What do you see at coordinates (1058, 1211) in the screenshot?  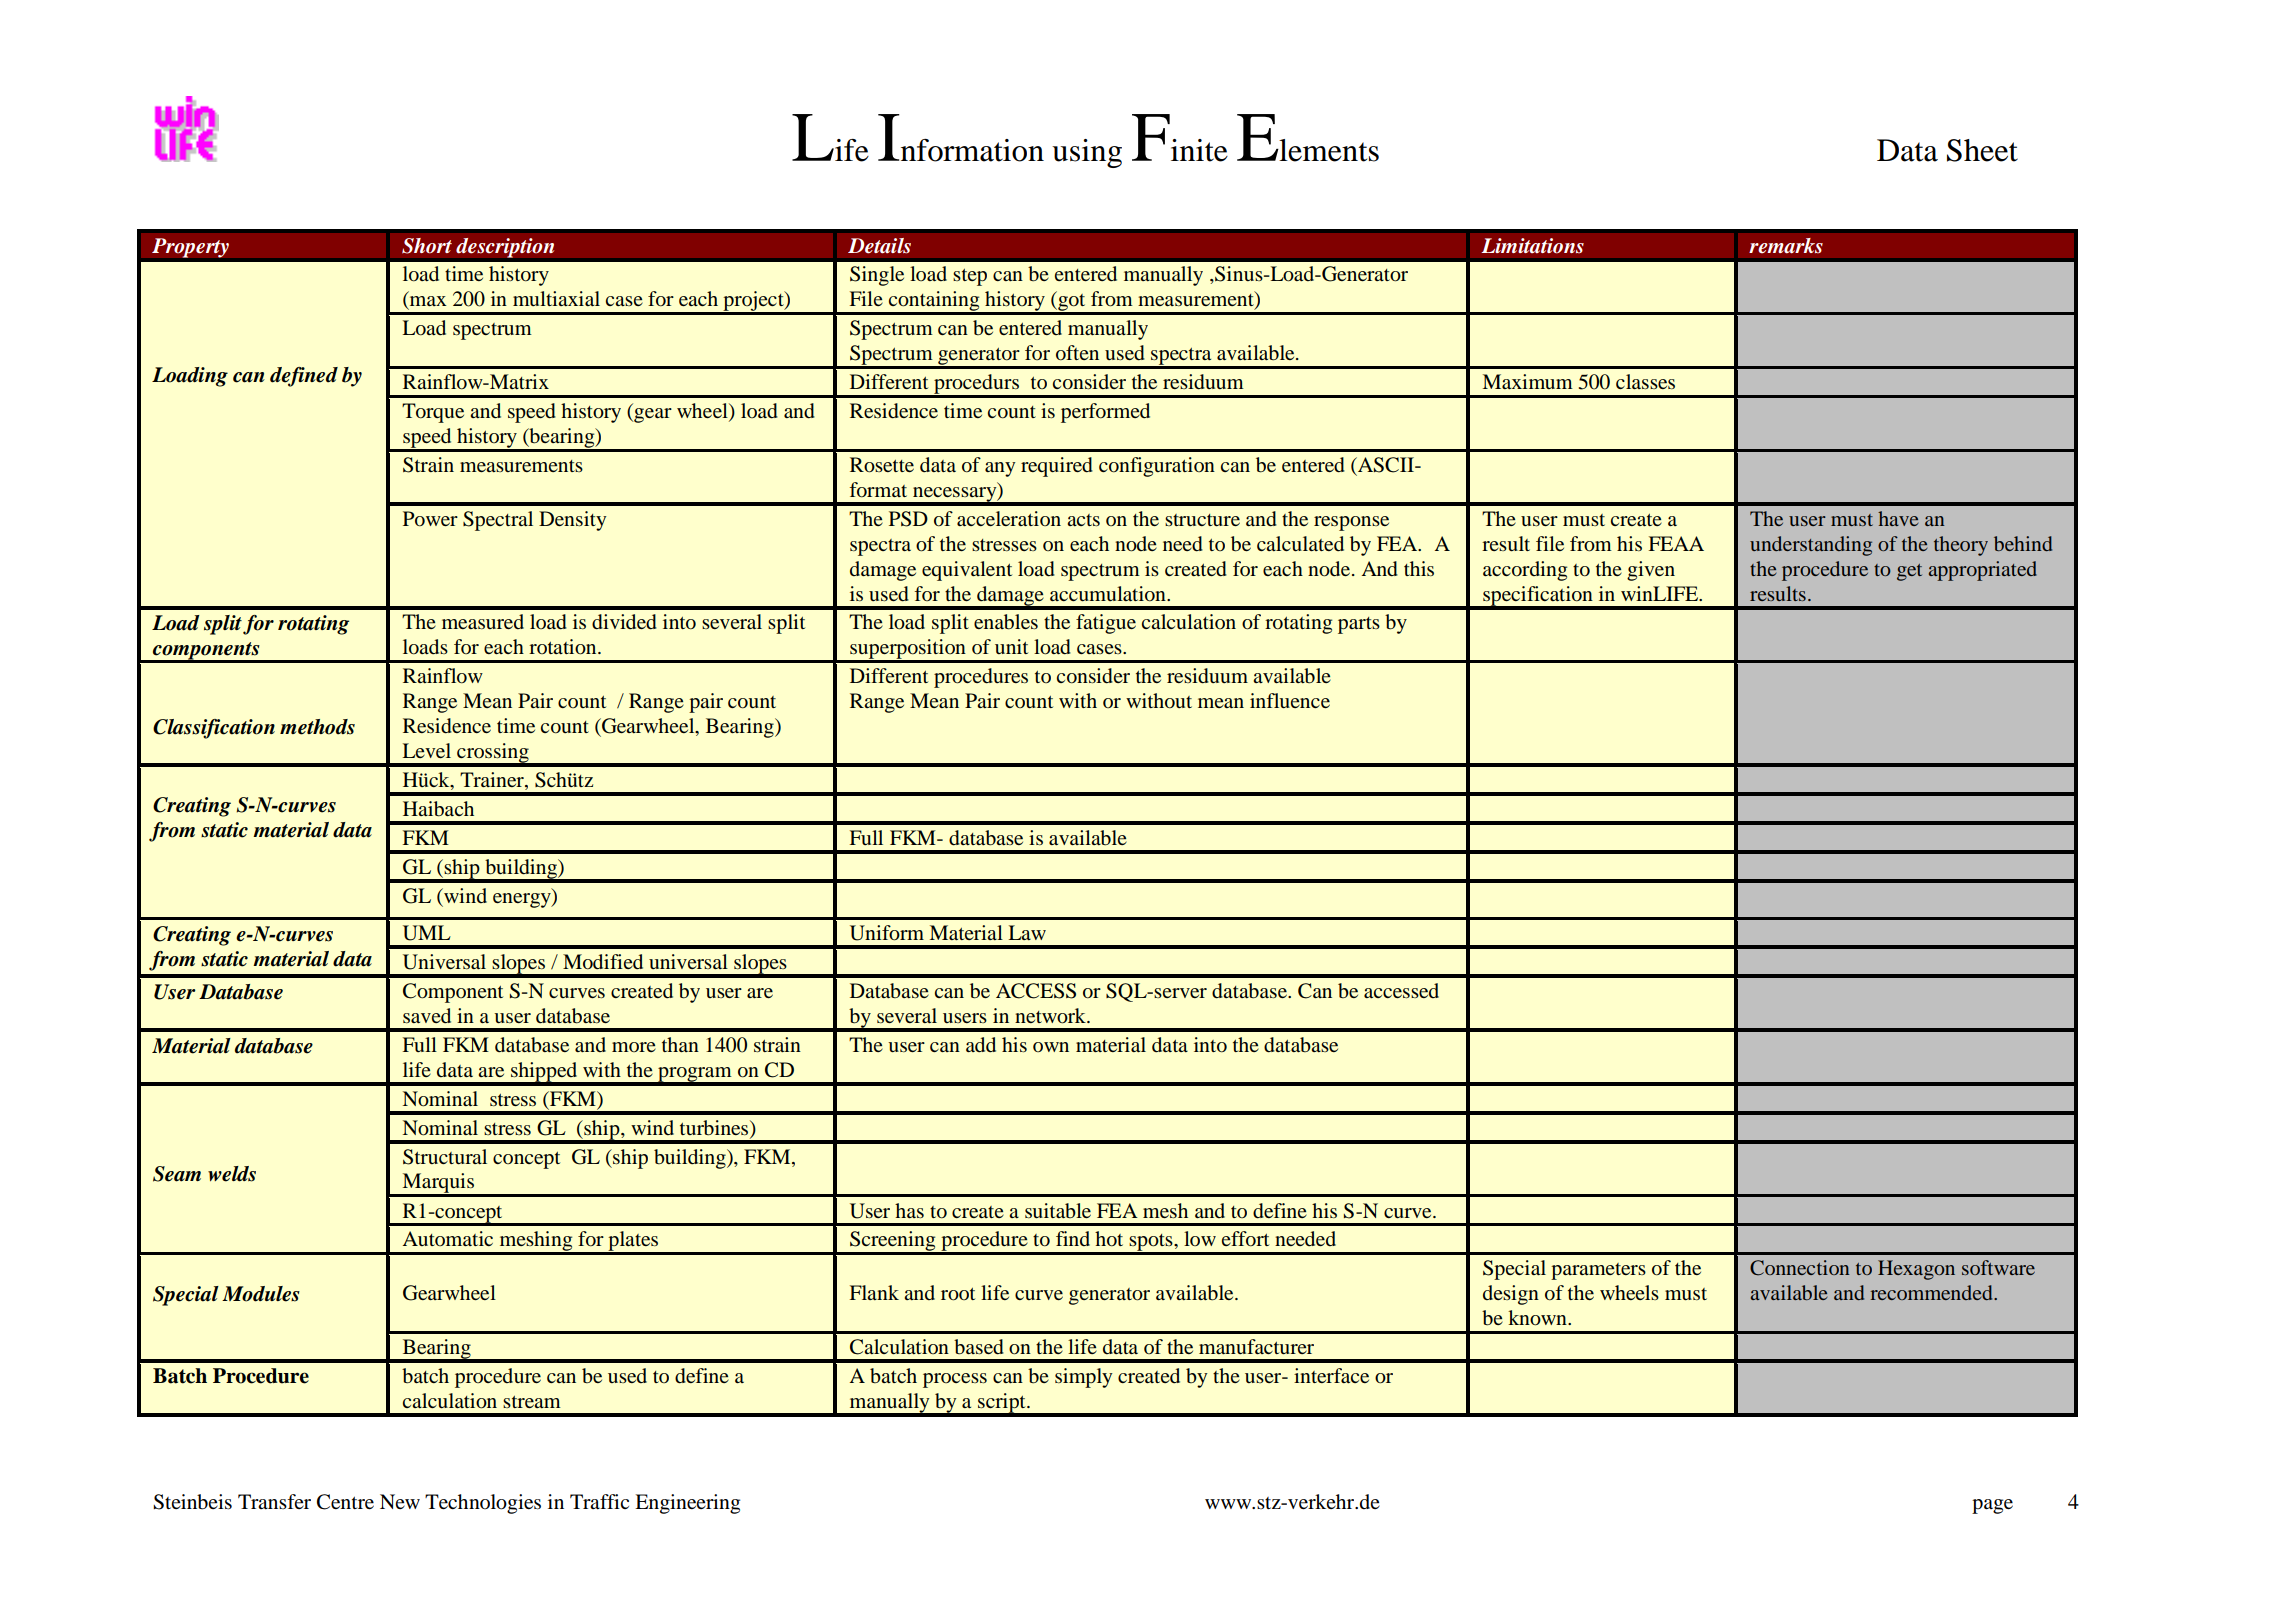 I see `suitable` at bounding box center [1058, 1211].
